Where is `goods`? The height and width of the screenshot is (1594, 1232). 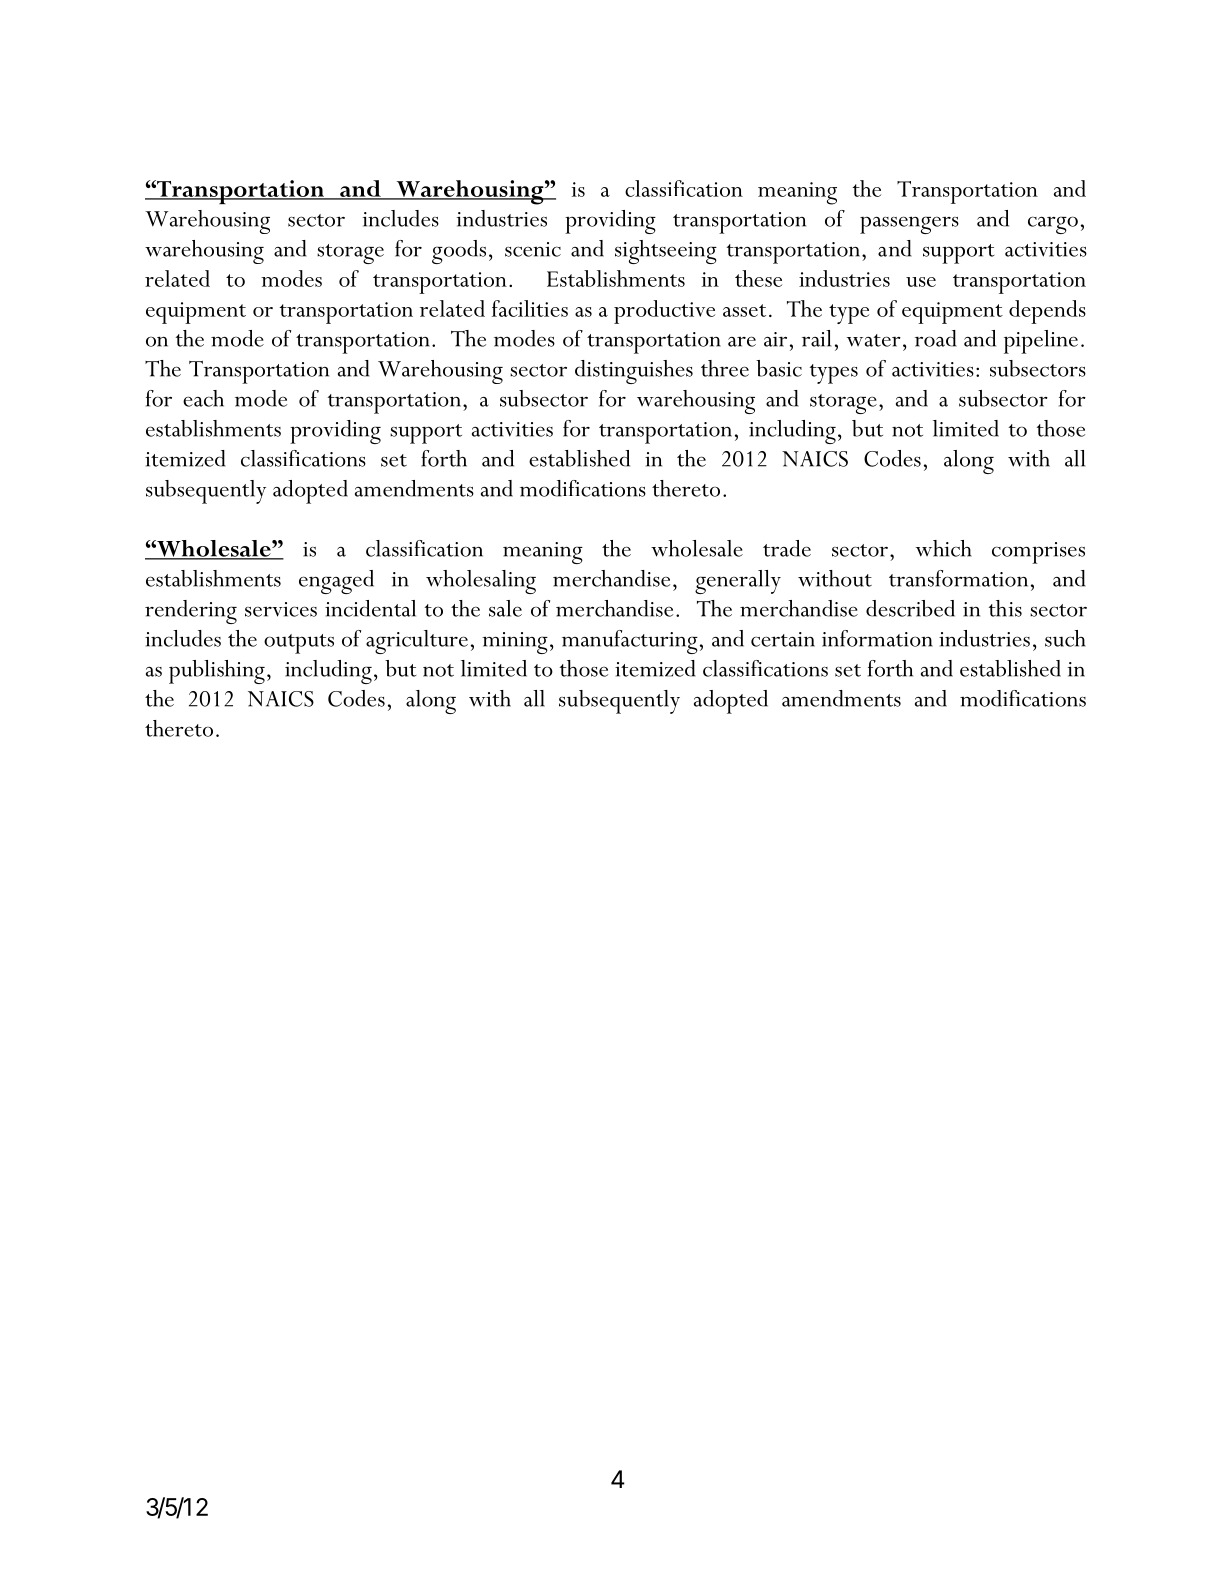
goods is located at coordinates (459, 252).
